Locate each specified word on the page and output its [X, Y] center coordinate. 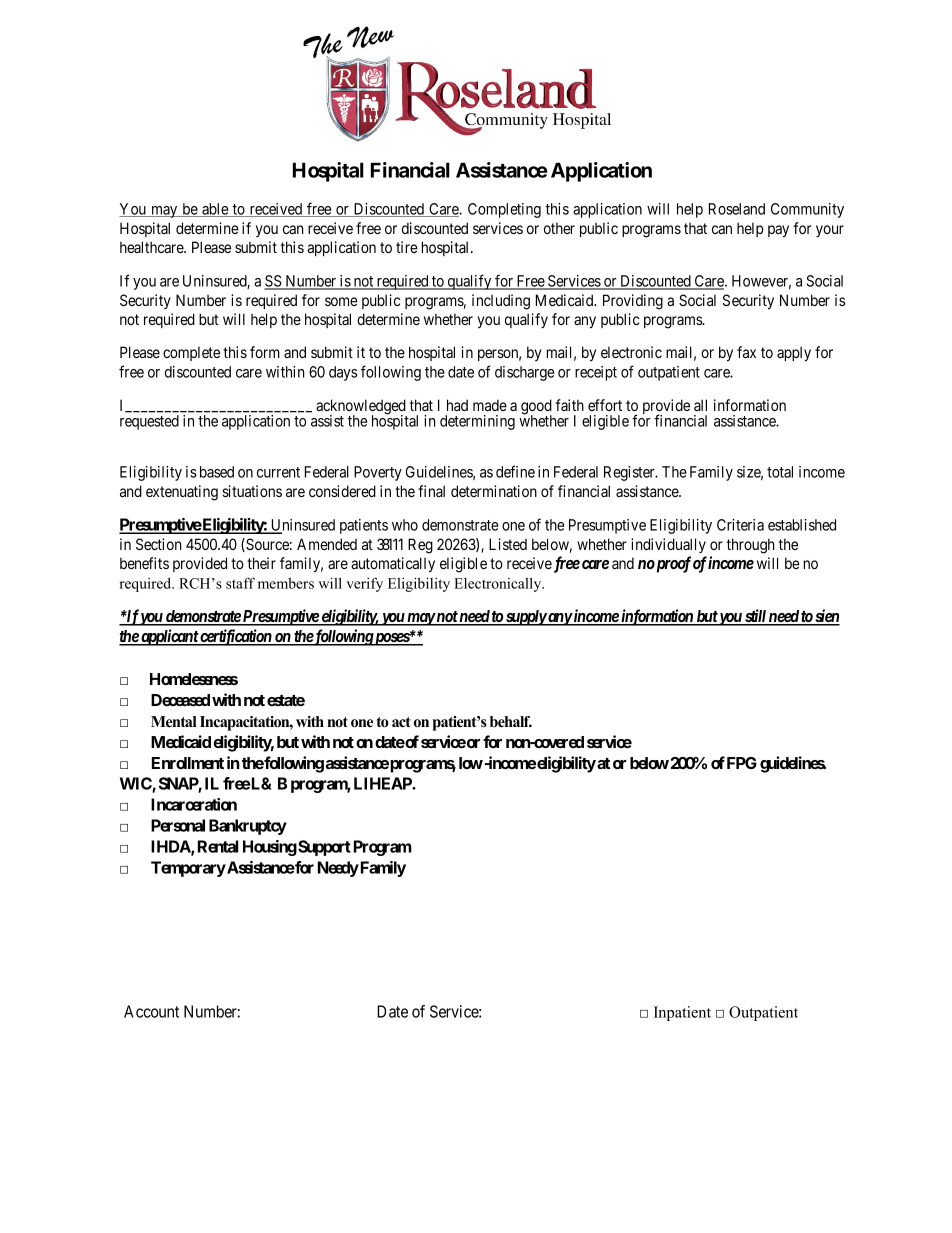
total [780, 472]
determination [494, 491]
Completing [504, 210]
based [217, 472]
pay [778, 231]
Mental [174, 722]
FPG [742, 763]
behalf [511, 722]
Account [151, 1011]
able [215, 210]
